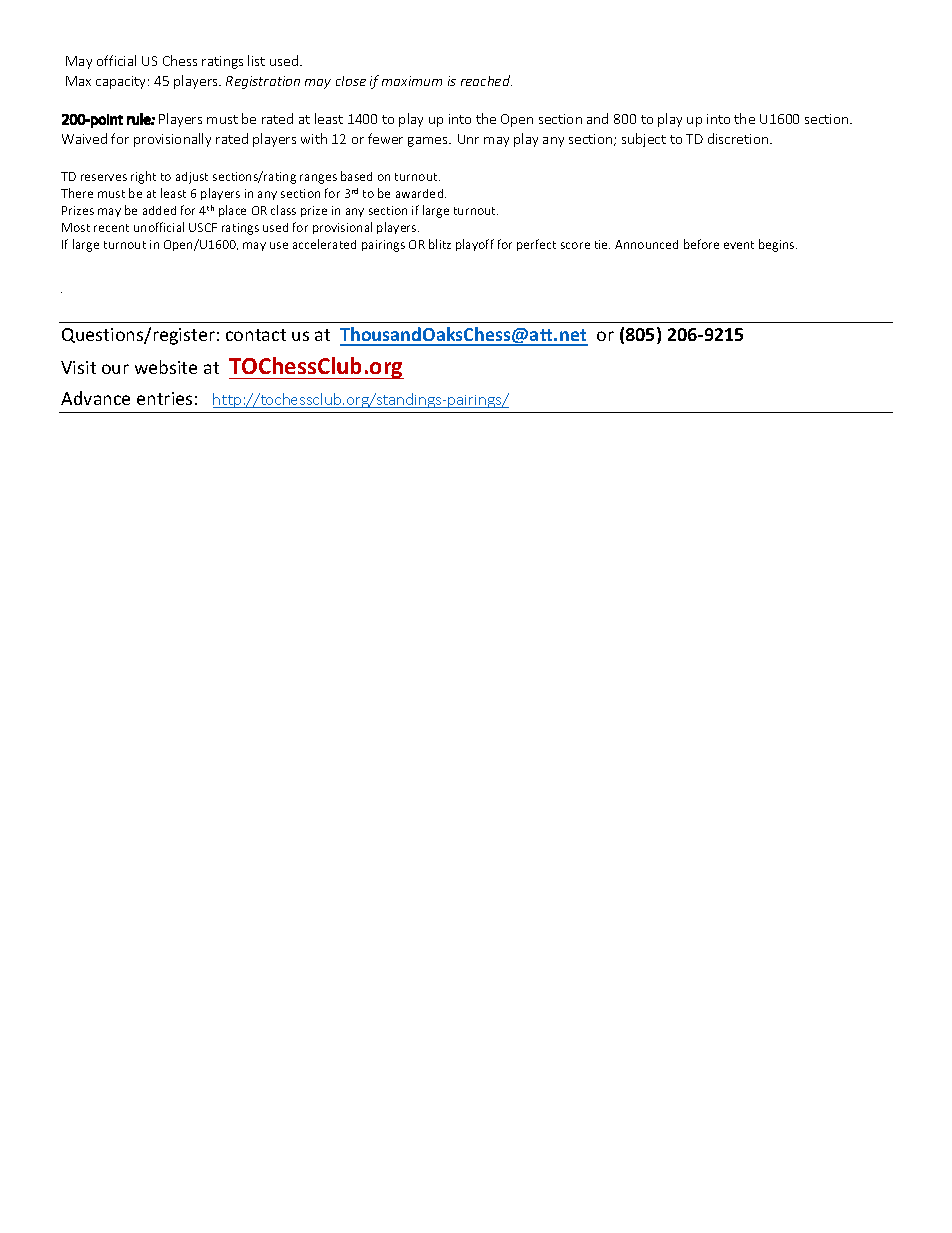  I want to click on contact, so click(256, 335).
